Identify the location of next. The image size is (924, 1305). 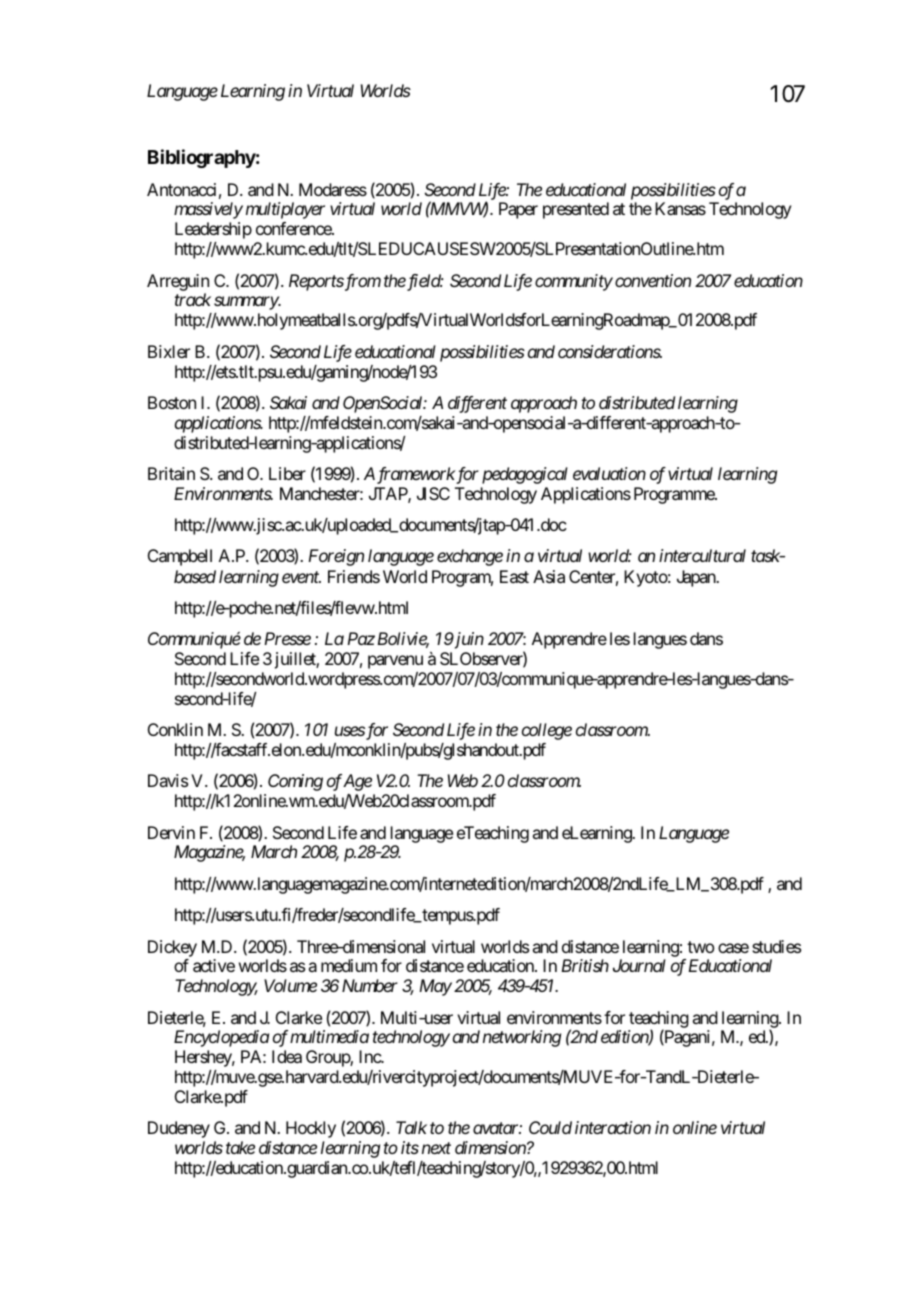
(436, 1148).
